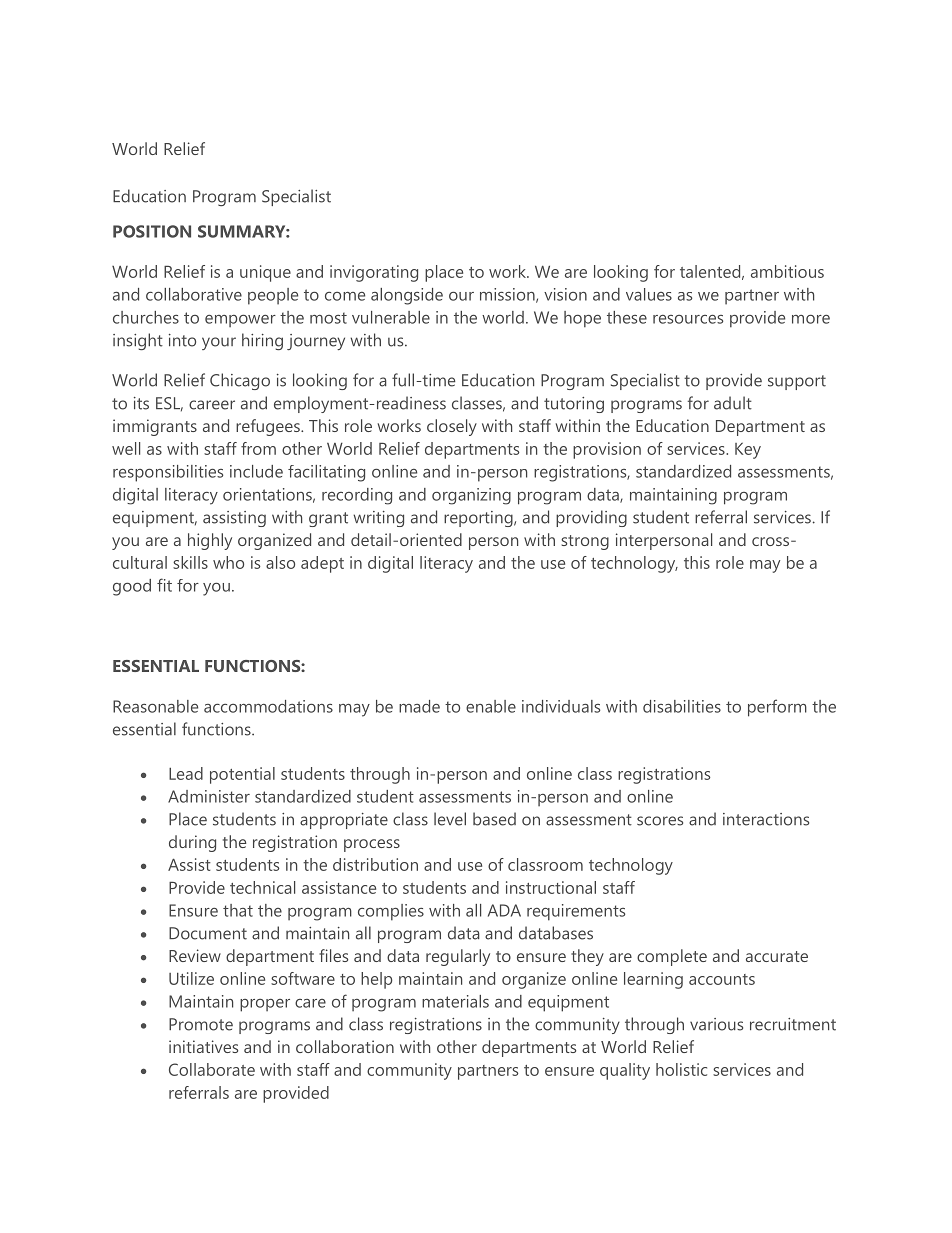 The height and width of the screenshot is (1233, 952). Describe the element at coordinates (210, 541) in the screenshot. I see `highly` at that location.
